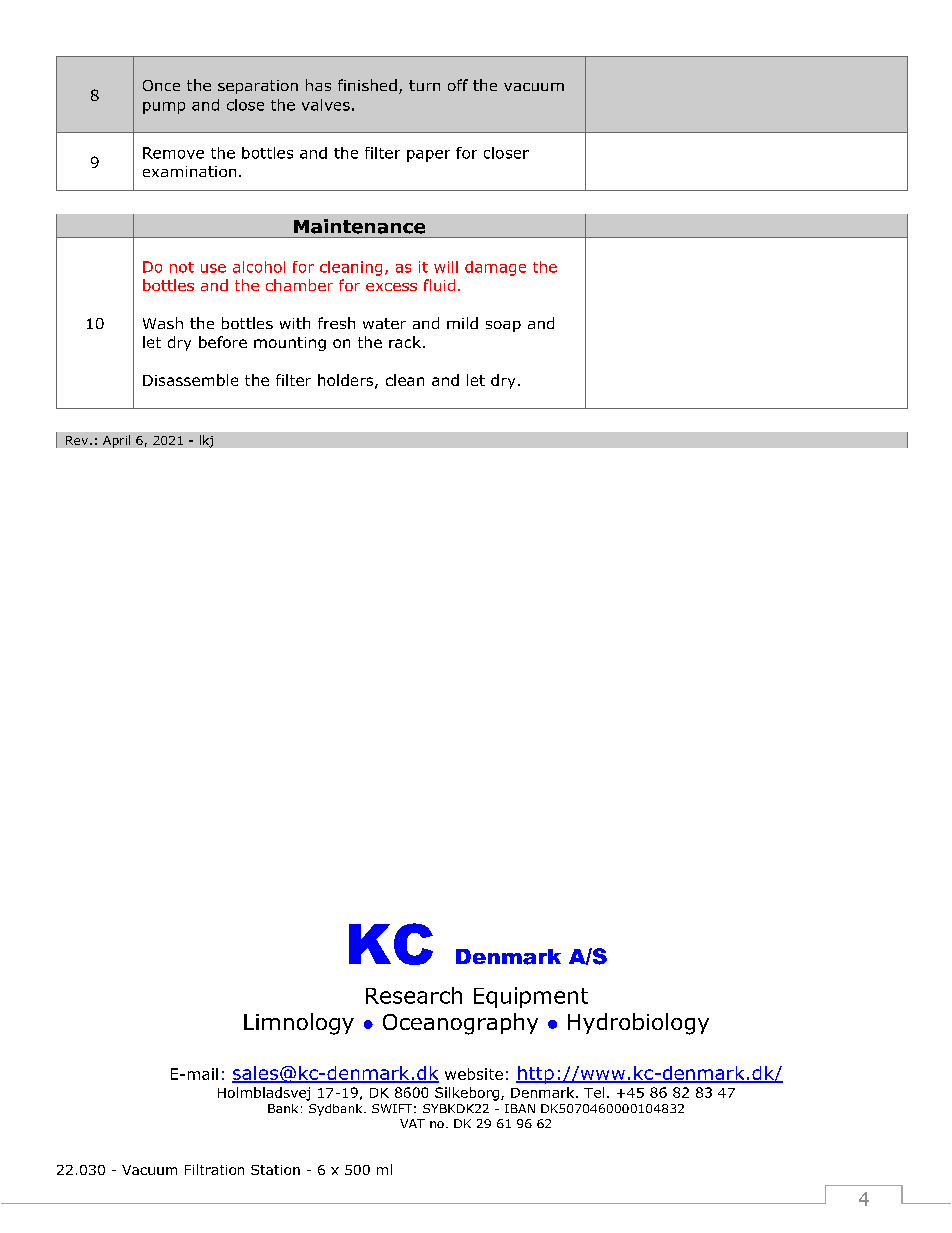  What do you see at coordinates (503, 326) in the screenshot?
I see `soap` at bounding box center [503, 326].
